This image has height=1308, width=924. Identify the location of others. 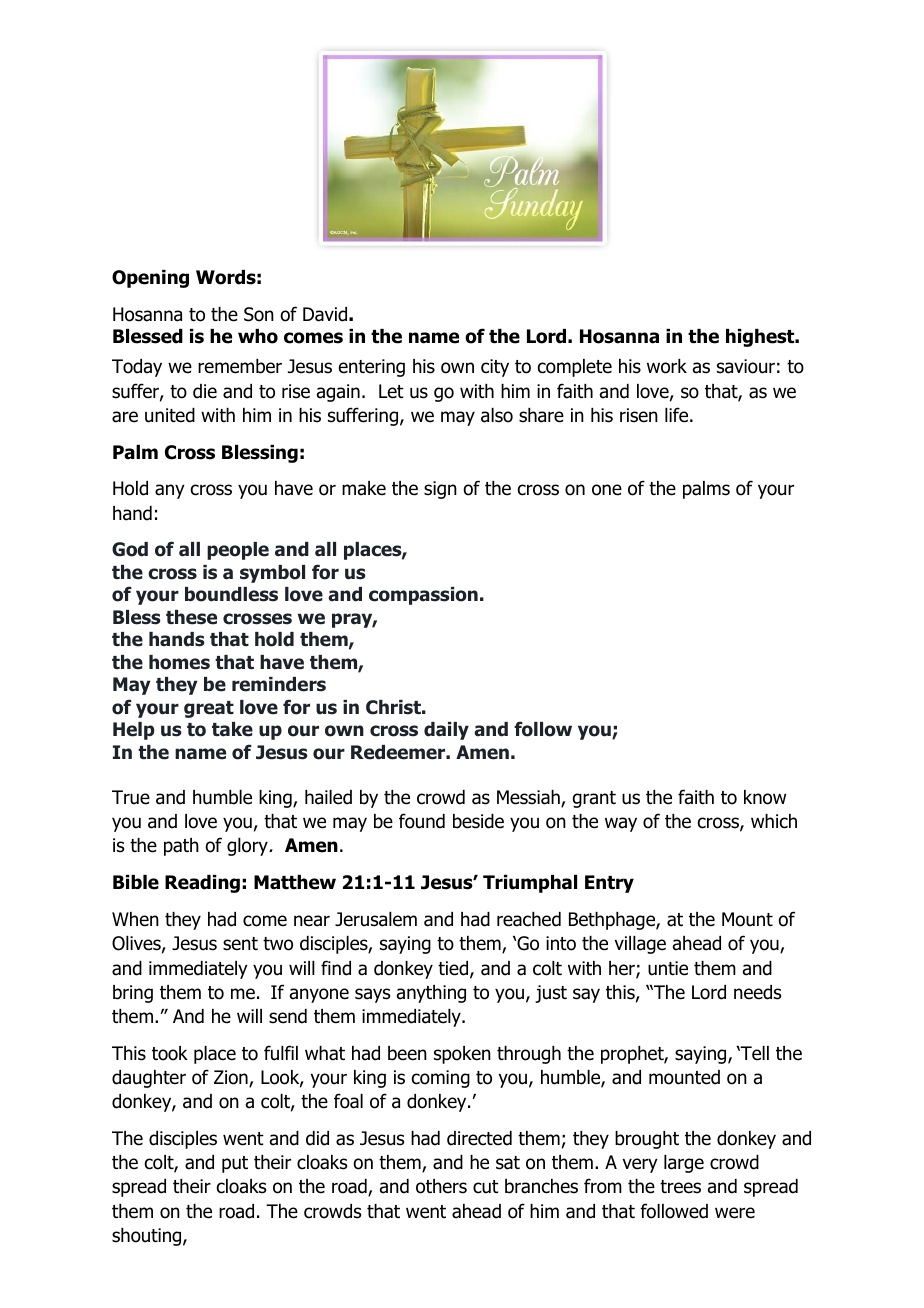
(441, 1186).
